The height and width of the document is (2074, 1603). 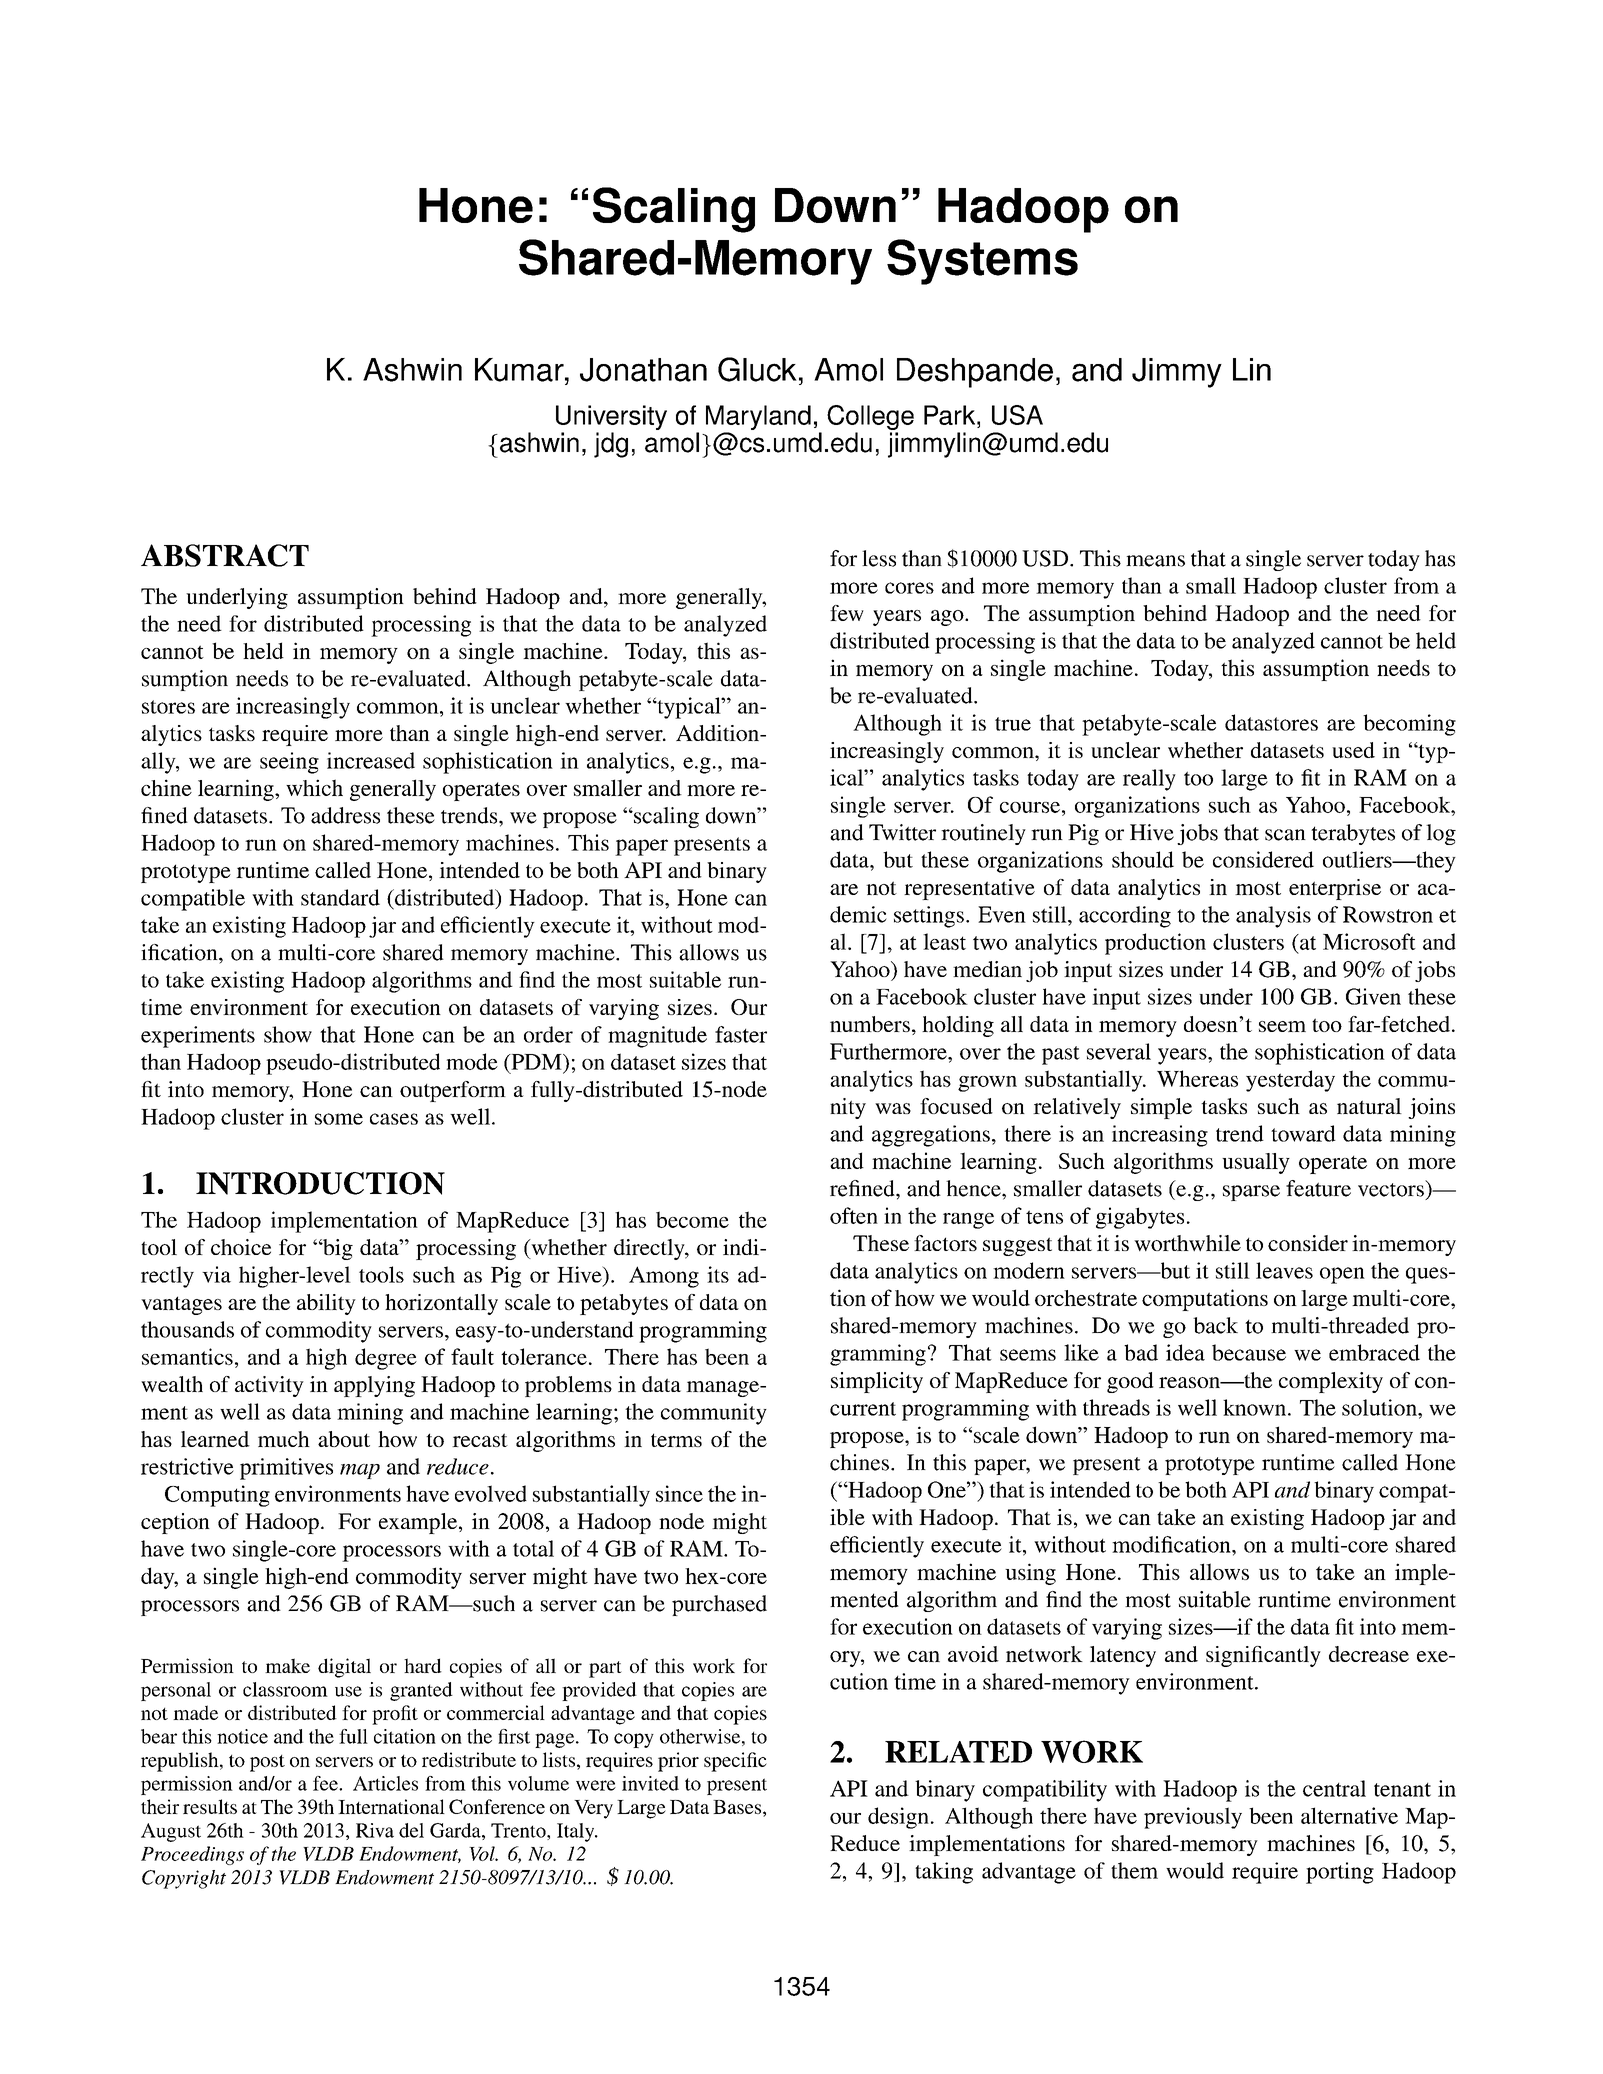 What do you see at coordinates (738, 1807) in the document?
I see `Bases` at bounding box center [738, 1807].
